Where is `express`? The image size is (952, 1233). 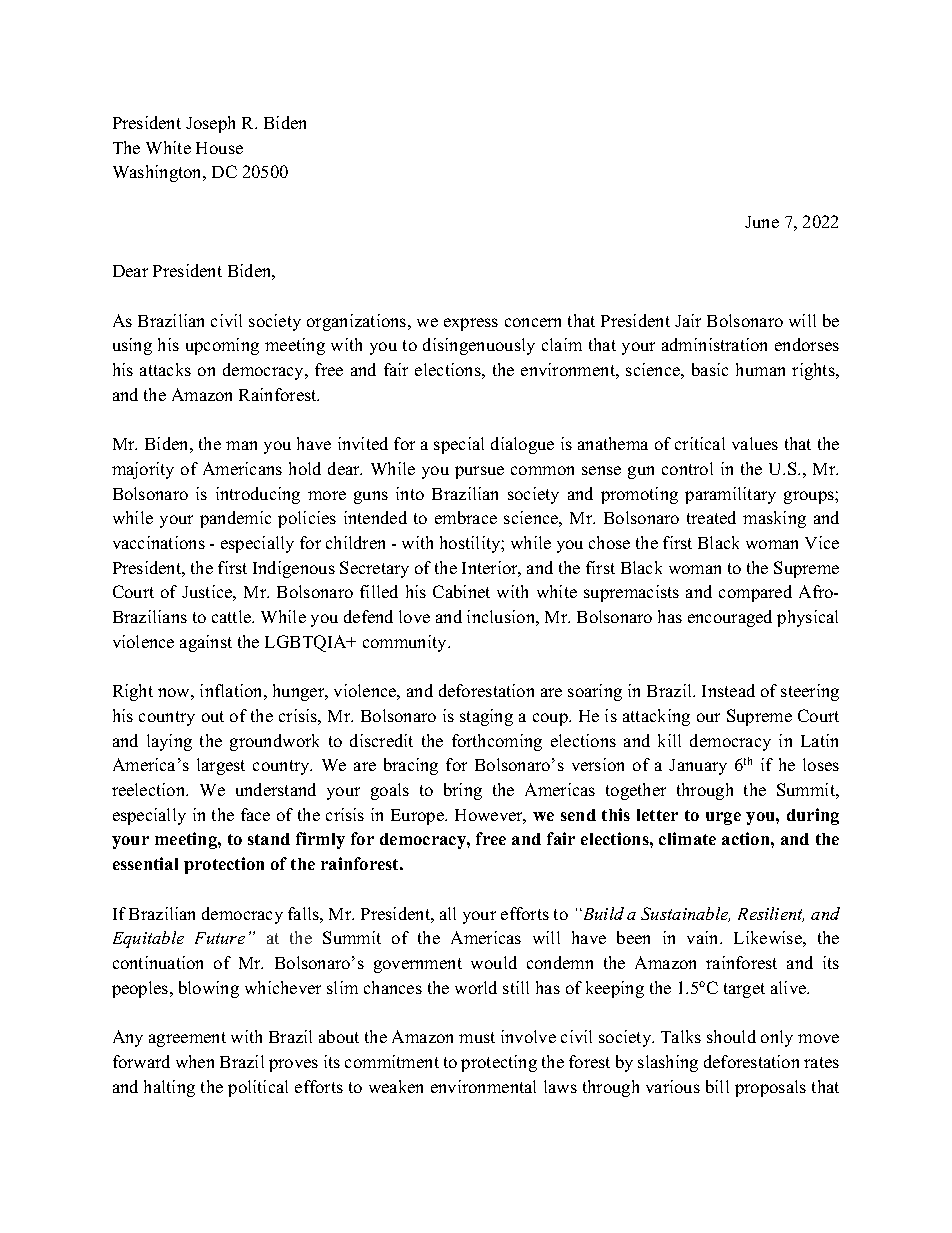 express is located at coordinates (471, 324).
